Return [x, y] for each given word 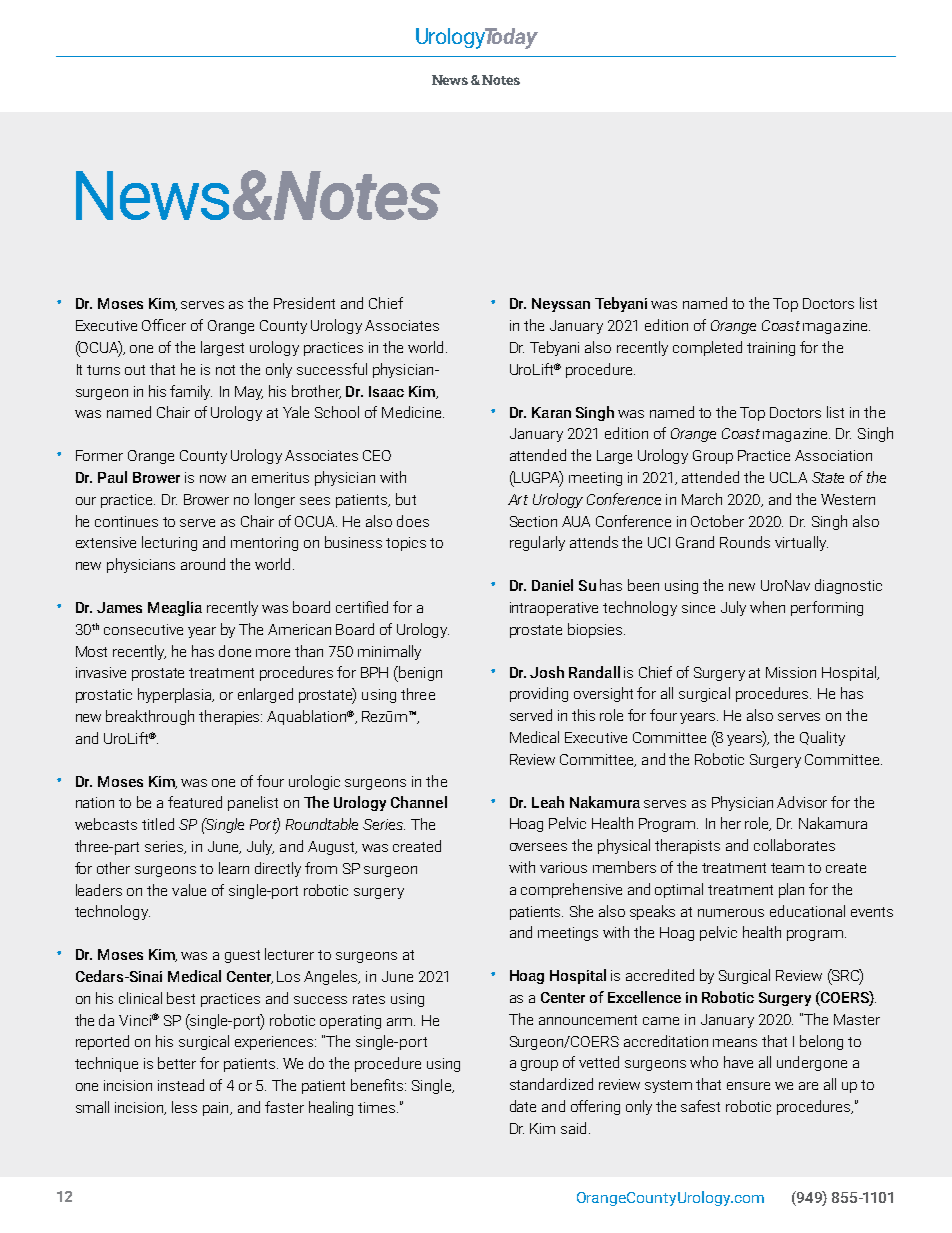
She [581, 911]
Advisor [802, 802]
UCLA [788, 477]
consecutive [143, 629]
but [406, 499]
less [184, 1107]
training [771, 349]
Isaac [386, 391]
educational [807, 911]
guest [242, 956]
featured [195, 802]
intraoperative [554, 609]
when [767, 607]
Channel [419, 802]
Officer [164, 325]
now [213, 479]
